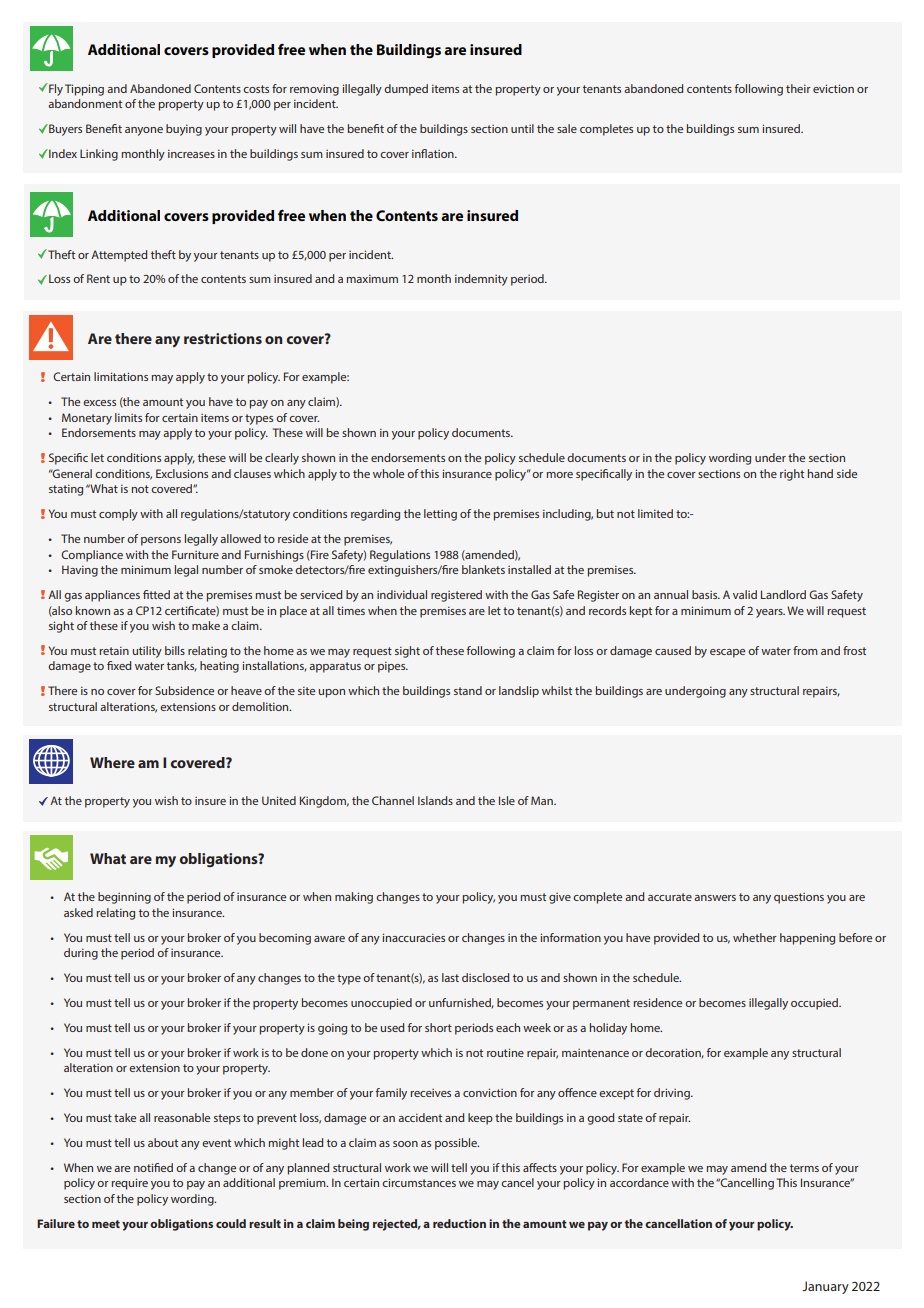 The width and height of the document is (924, 1308). I want to click on Where, so click(112, 762).
